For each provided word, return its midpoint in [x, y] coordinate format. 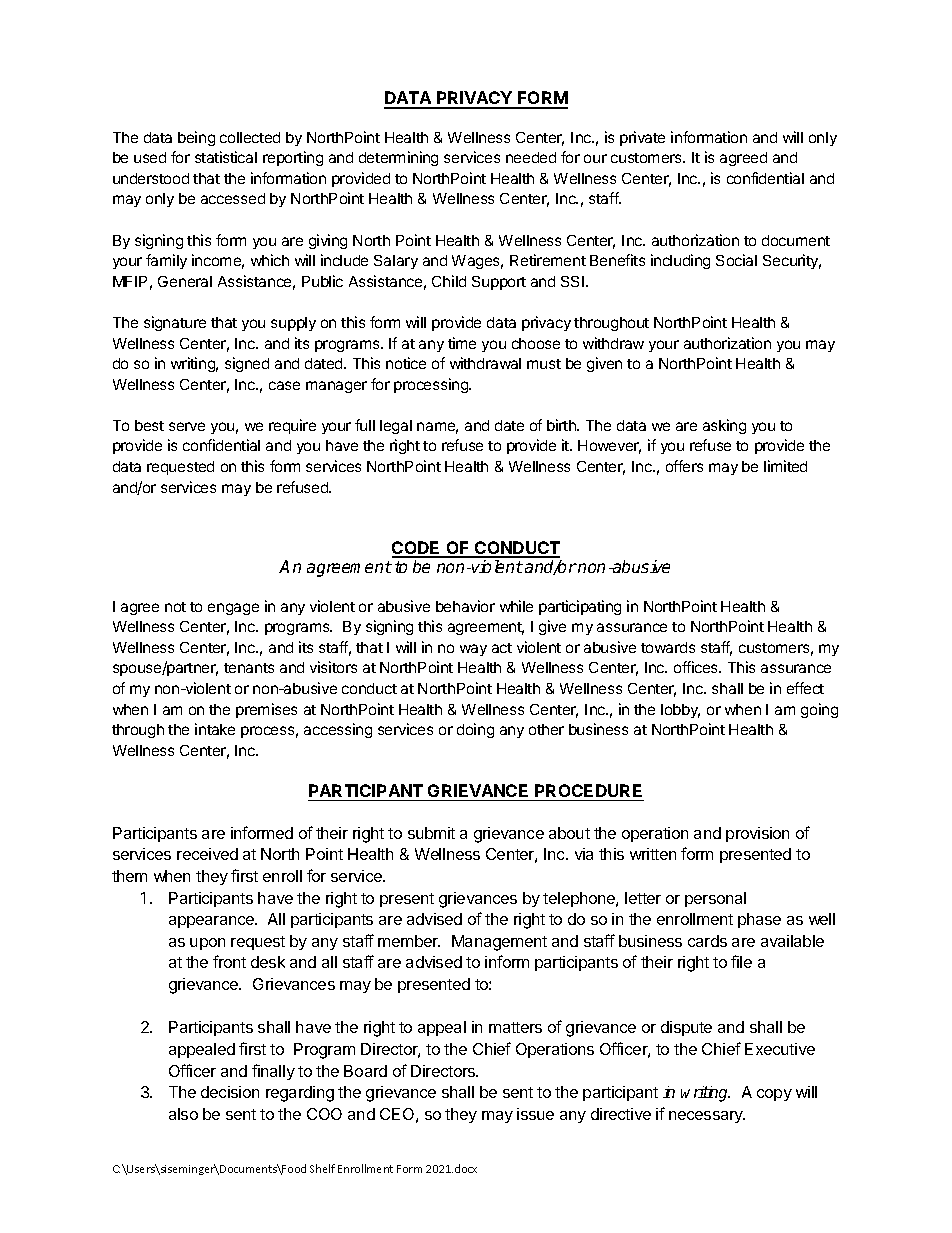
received [207, 854]
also [183, 1114]
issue [535, 1114]
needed [531, 157]
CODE [417, 549]
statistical [226, 157]
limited [785, 466]
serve [187, 426]
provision [757, 834]
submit [431, 833]
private [642, 138]
